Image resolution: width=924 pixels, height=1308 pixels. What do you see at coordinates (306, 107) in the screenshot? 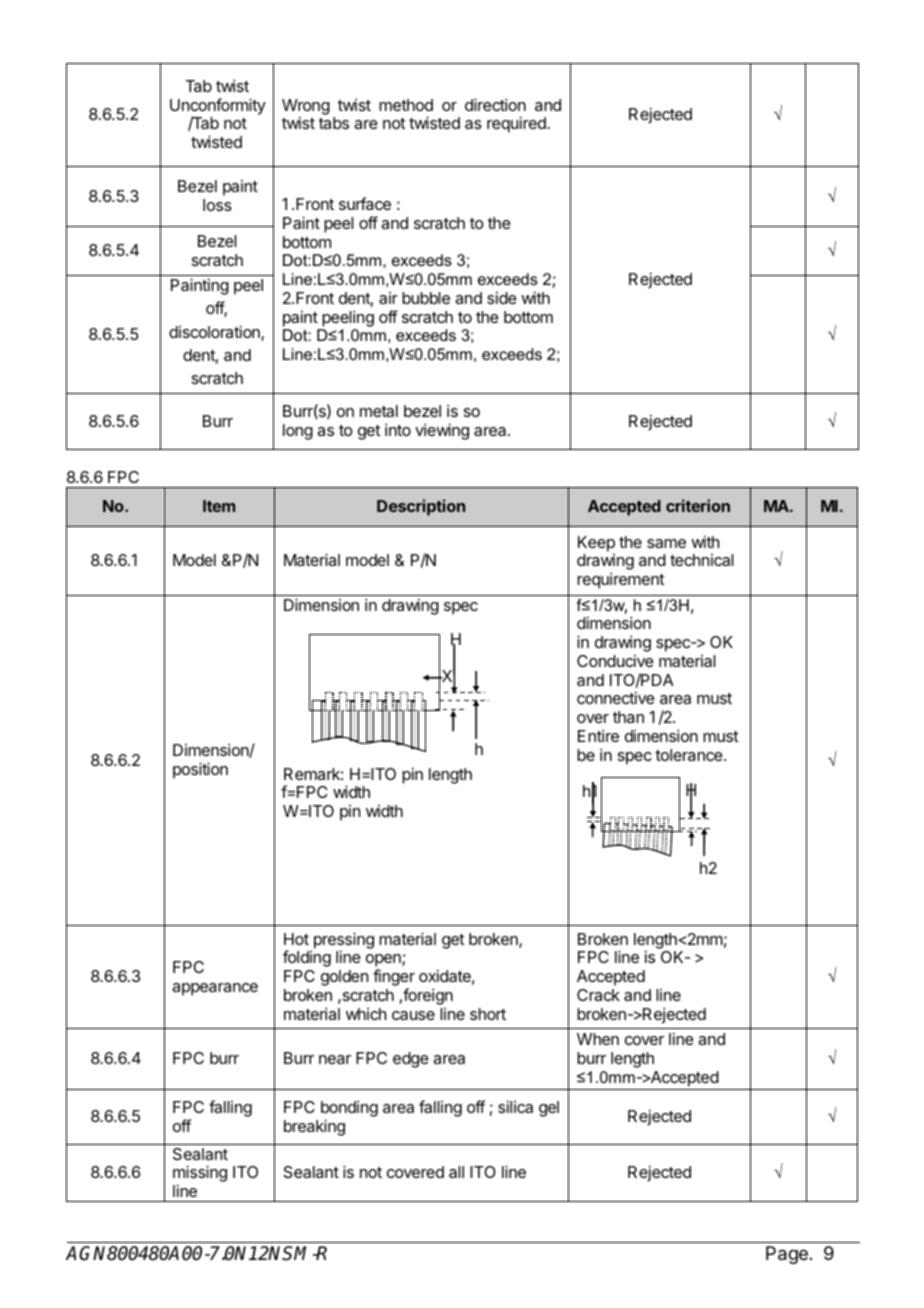
I see `Wrong` at bounding box center [306, 107].
